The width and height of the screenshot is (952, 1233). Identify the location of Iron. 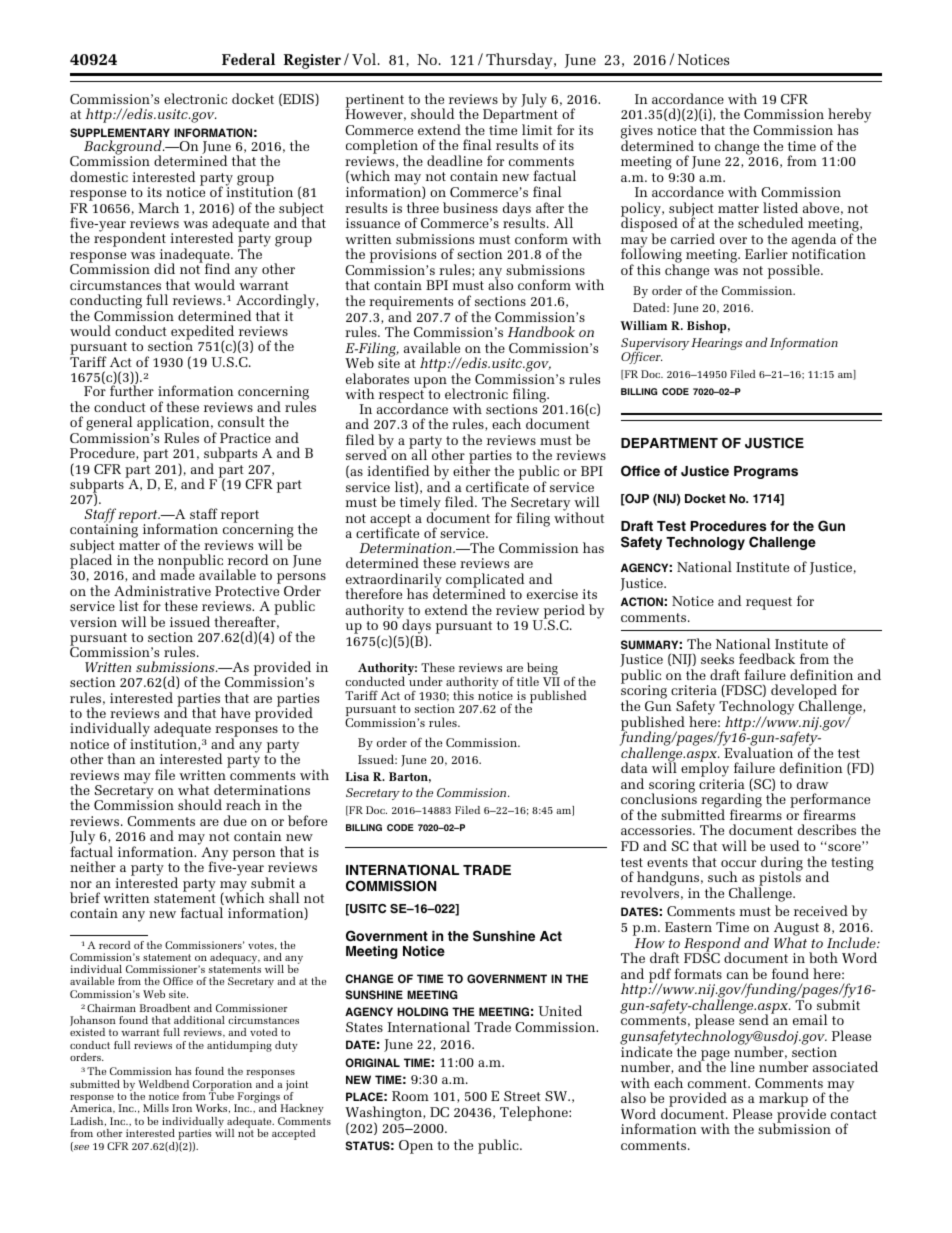
(182, 1108).
